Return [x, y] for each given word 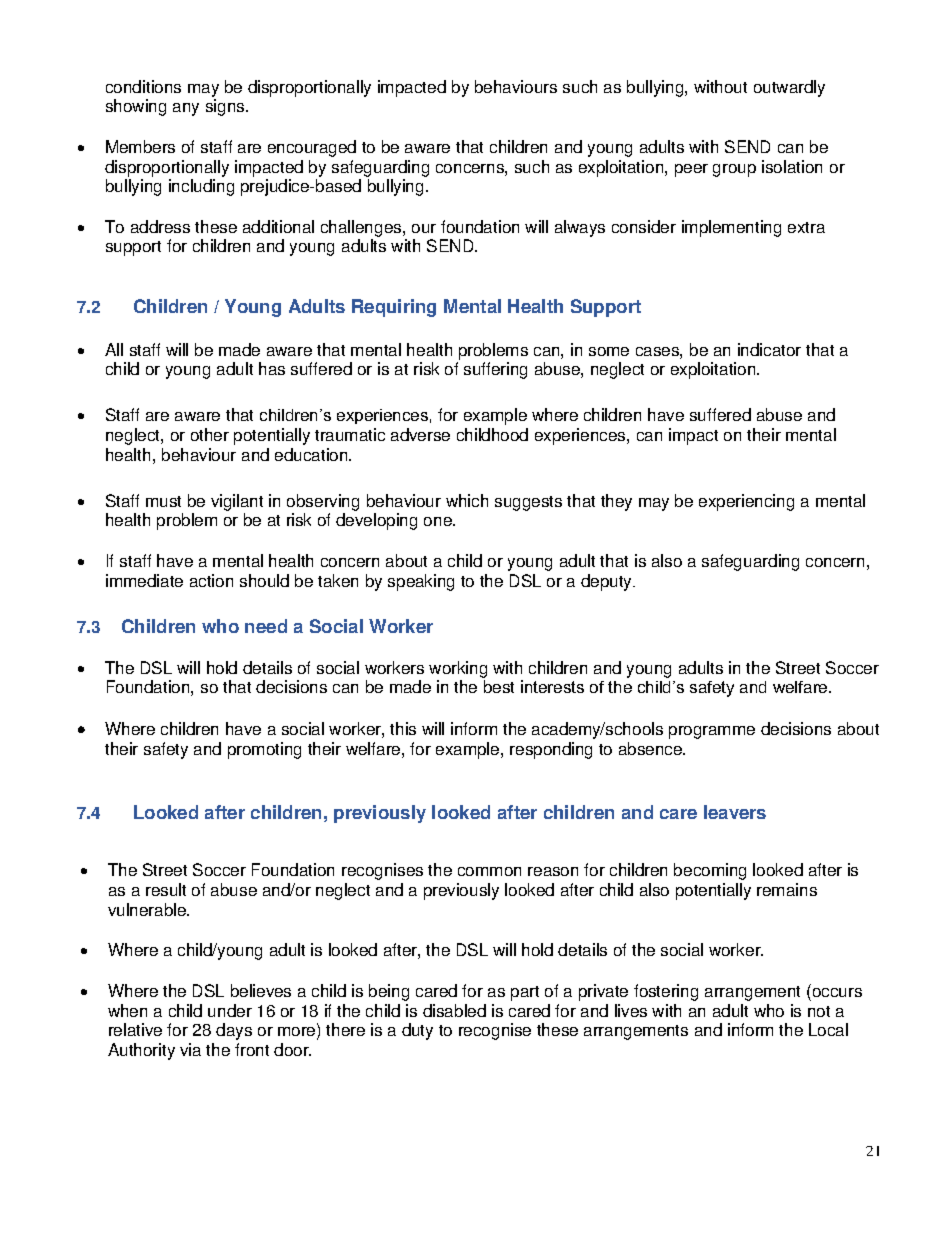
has [272, 368]
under [230, 1010]
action [211, 580]
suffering [495, 370]
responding [551, 750]
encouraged [312, 148]
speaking [421, 582]
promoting [264, 750]
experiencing [746, 502]
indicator [769, 349]
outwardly [789, 88]
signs [226, 107]
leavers [735, 812]
